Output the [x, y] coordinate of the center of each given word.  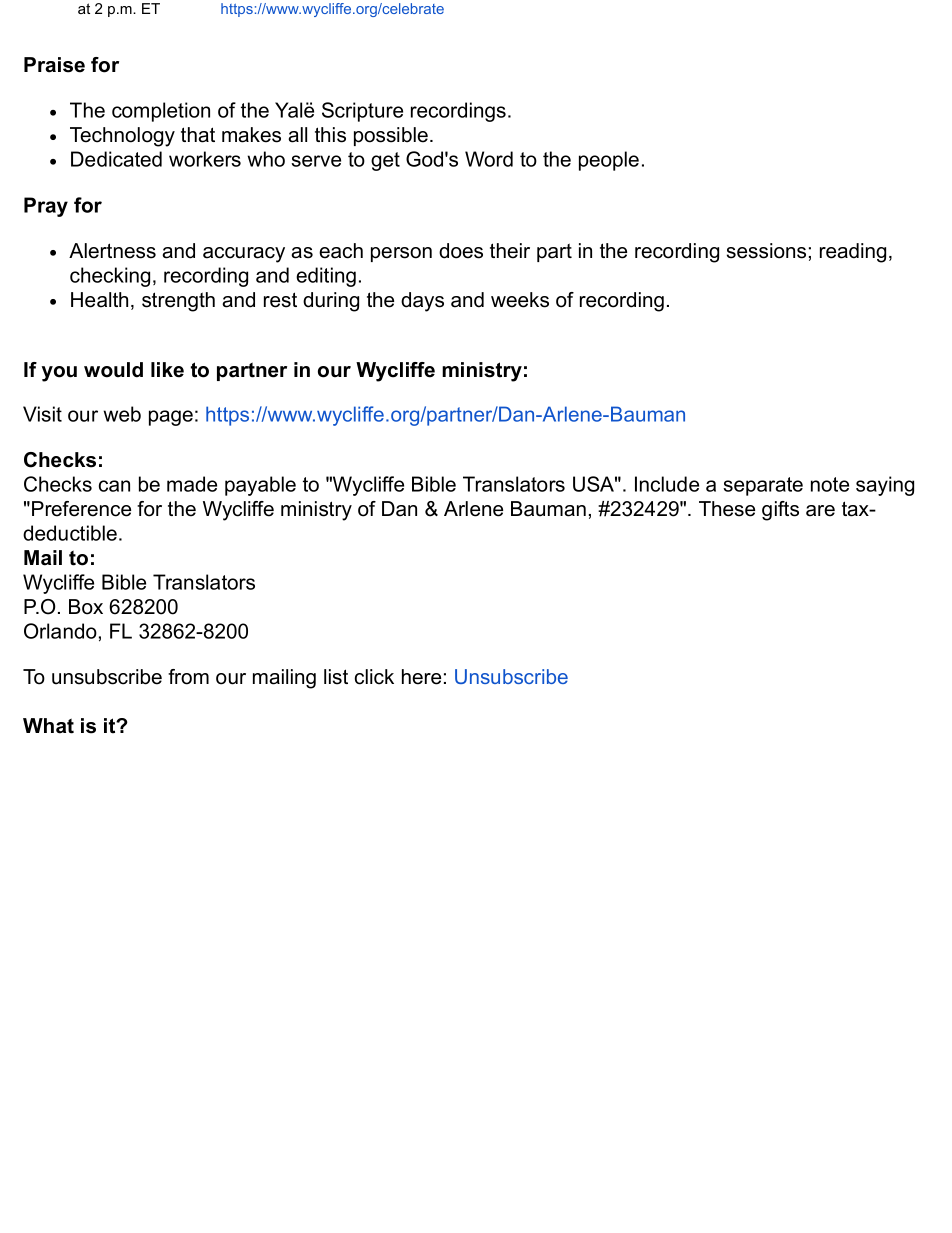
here [421, 677]
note [830, 484]
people [609, 161]
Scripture [362, 112]
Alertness [112, 251]
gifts [780, 511]
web [122, 414]
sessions [766, 251]
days [422, 302]
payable [260, 486]
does [461, 251]
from [188, 677]
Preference [81, 509]
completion [161, 112]
